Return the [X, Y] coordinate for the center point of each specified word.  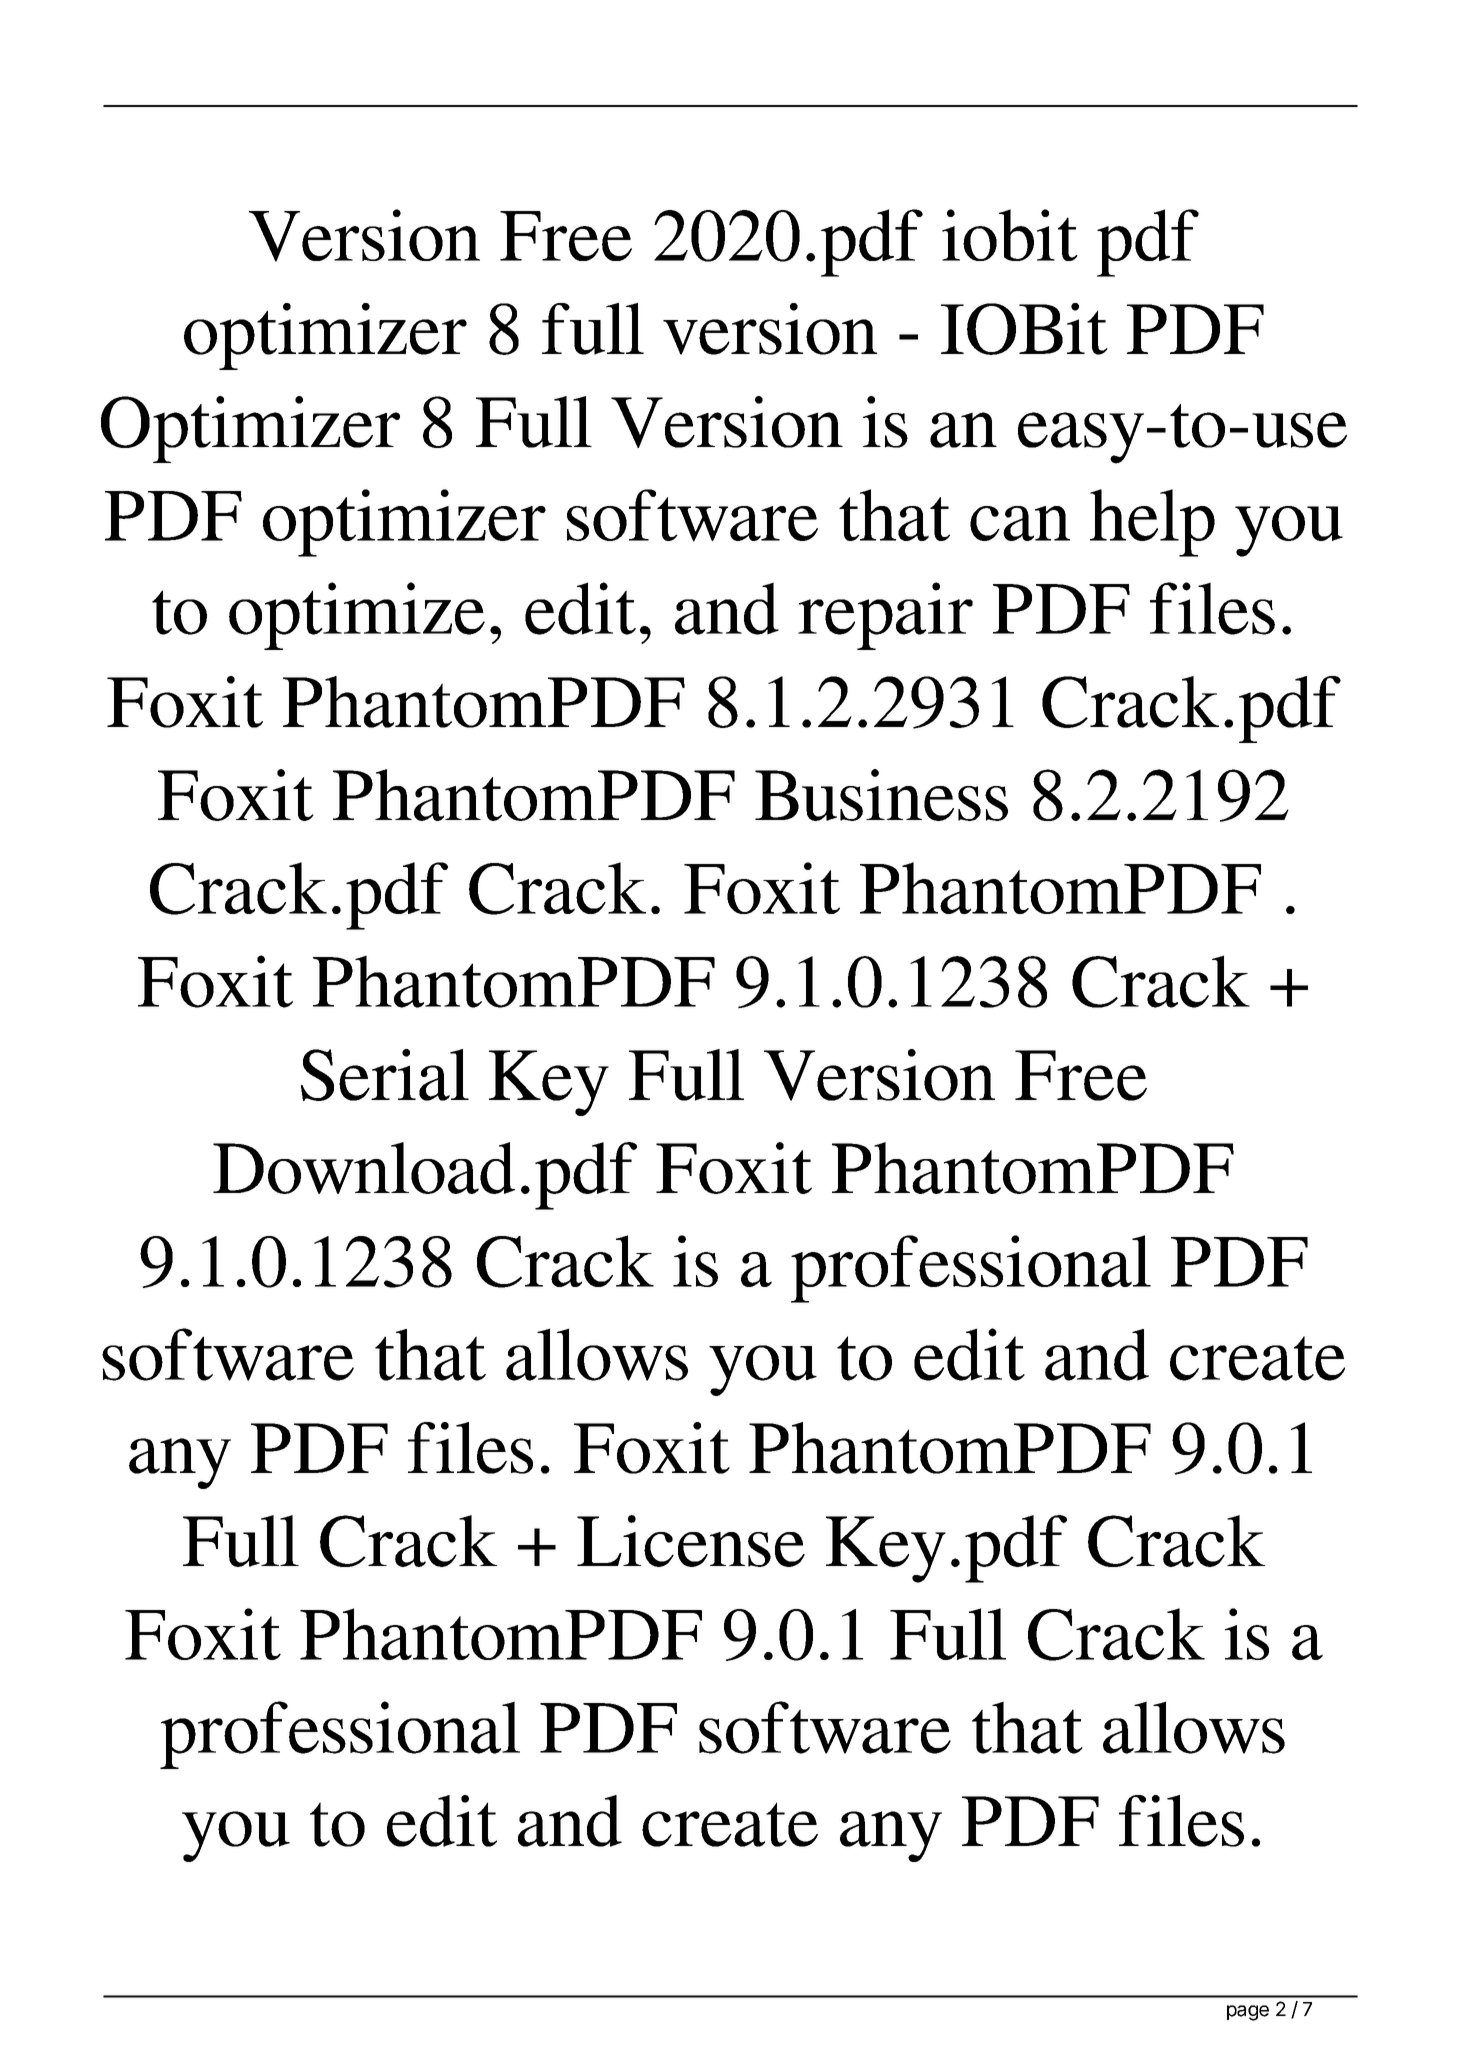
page [1248, 2013]
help [1152, 523]
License [691, 1541]
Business [881, 795]
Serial [385, 1075]
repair [885, 616]
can [1020, 523]
